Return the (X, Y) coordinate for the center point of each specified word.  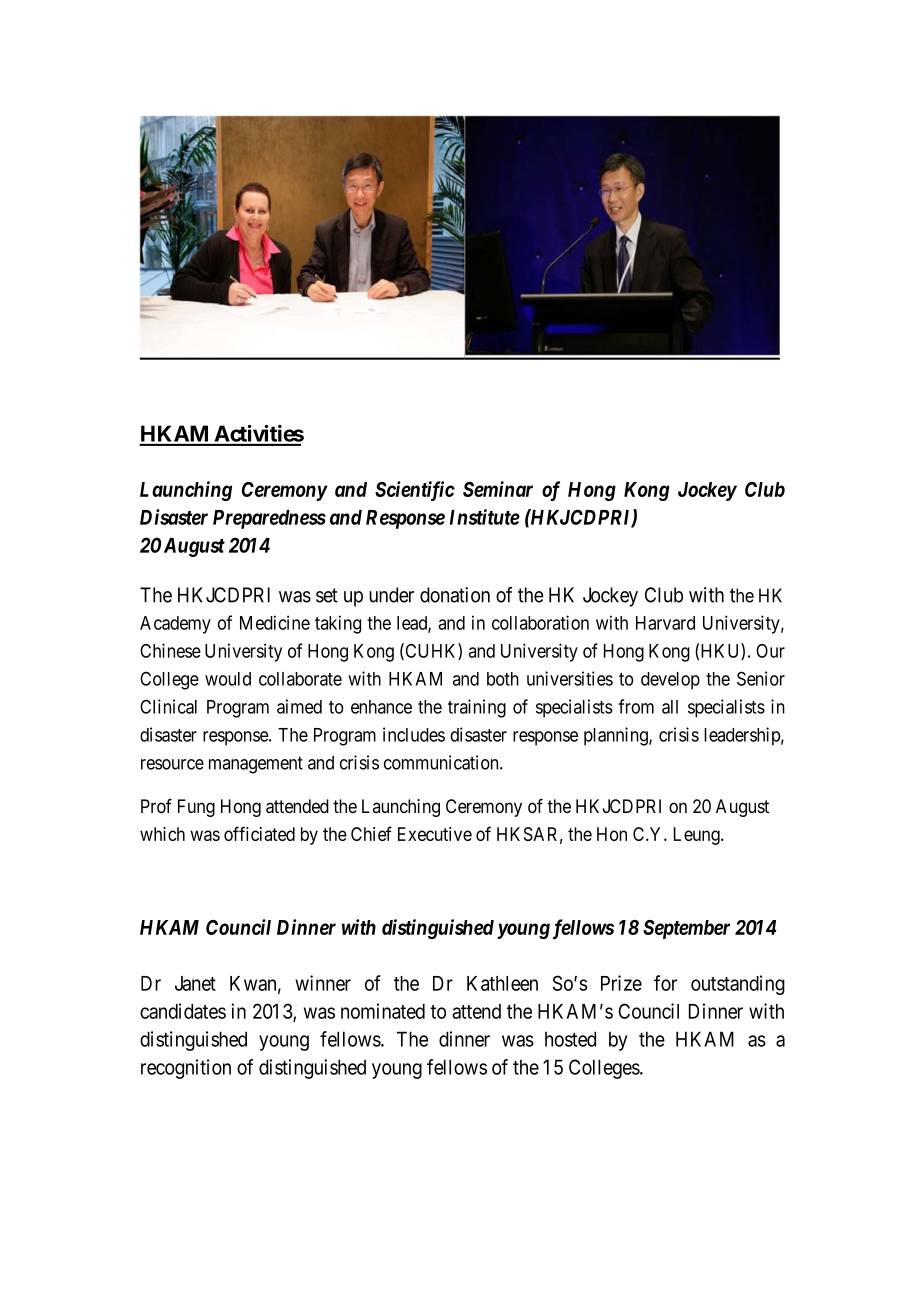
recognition (186, 1069)
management (256, 765)
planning (617, 736)
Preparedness (269, 519)
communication (442, 762)
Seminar (498, 489)
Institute (485, 517)
